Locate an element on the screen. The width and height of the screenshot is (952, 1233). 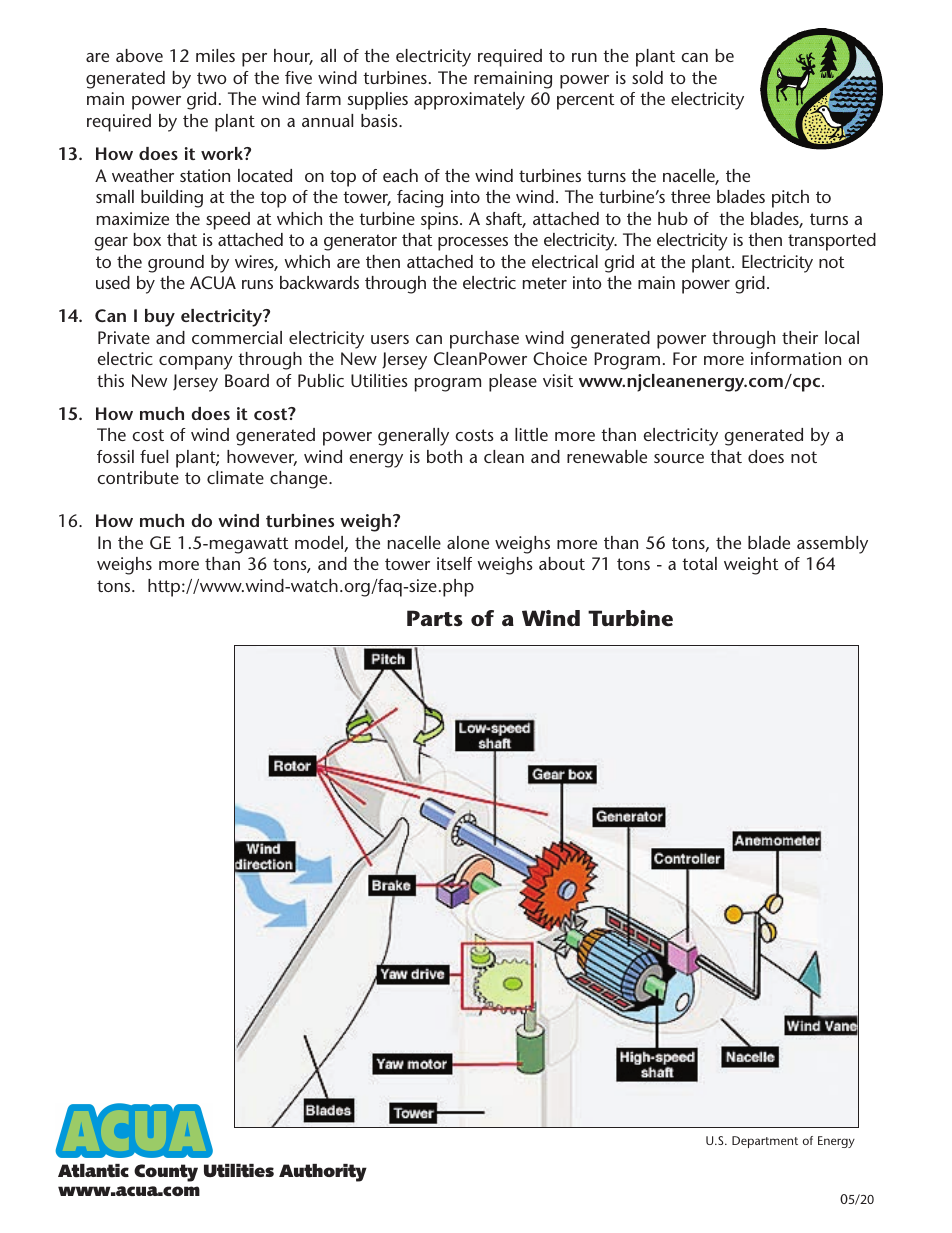
total is located at coordinates (699, 563).
